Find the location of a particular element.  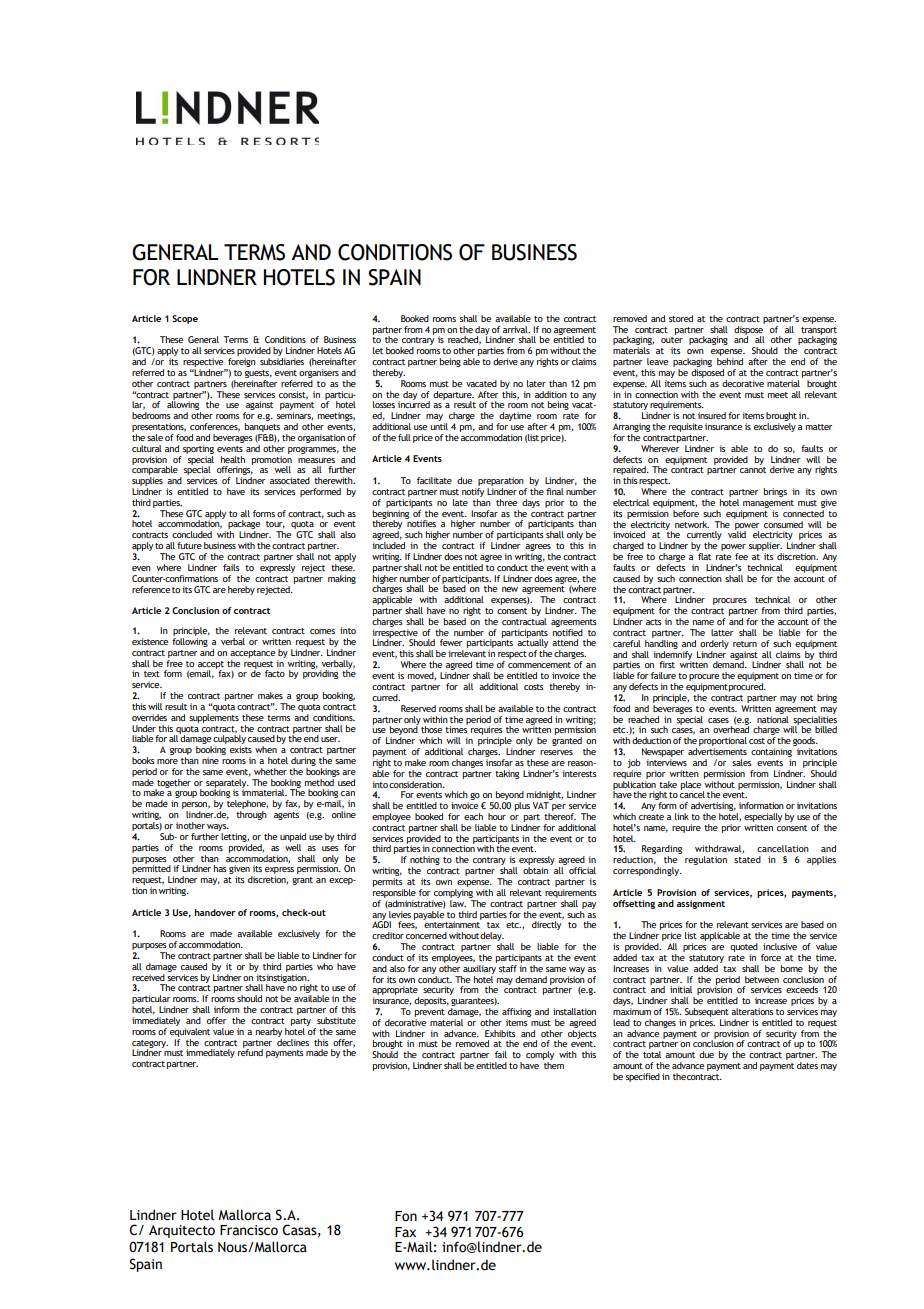

Fon is located at coordinates (406, 1216).
